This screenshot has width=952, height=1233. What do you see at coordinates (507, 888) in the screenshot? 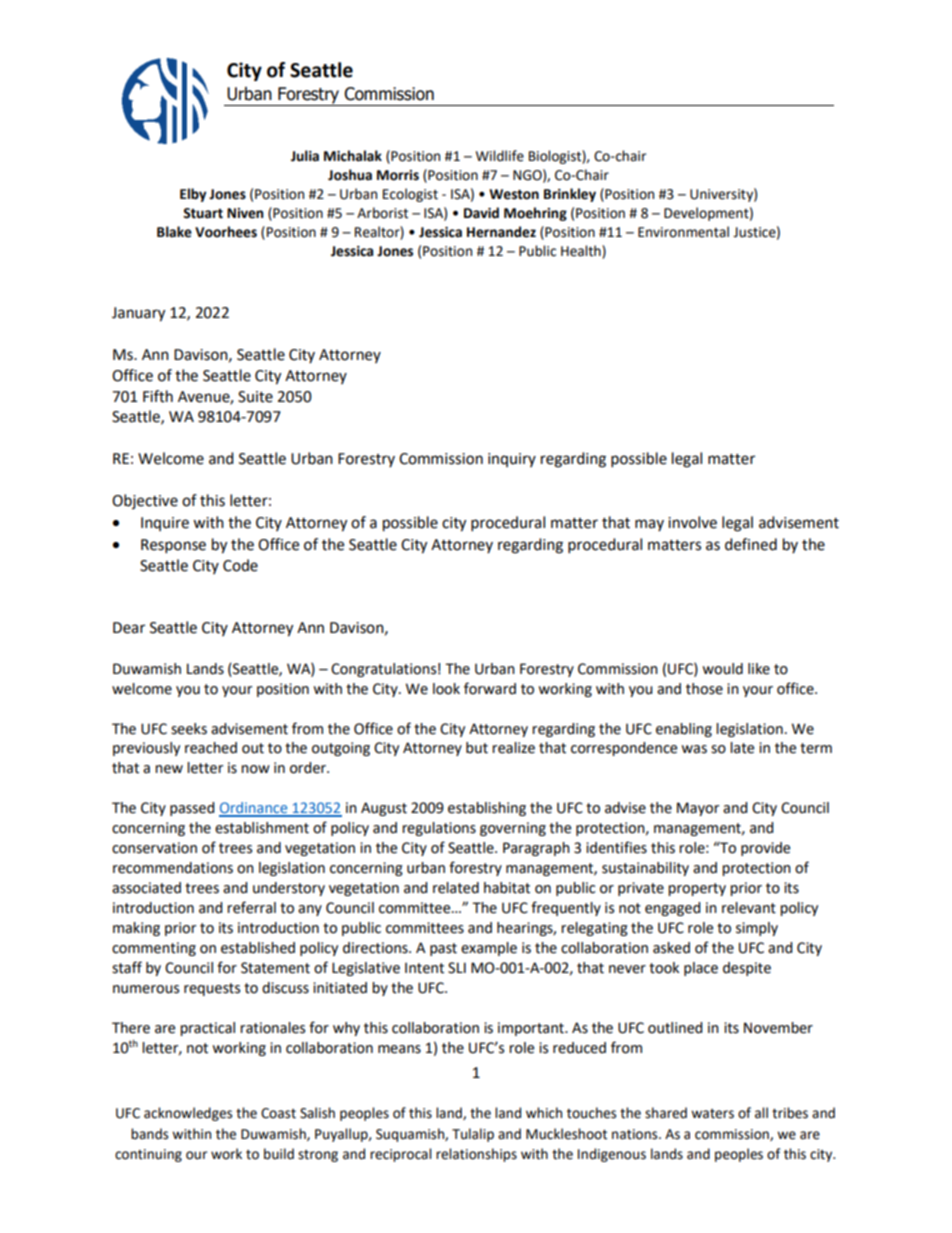
I see `habitat` at bounding box center [507, 888].
